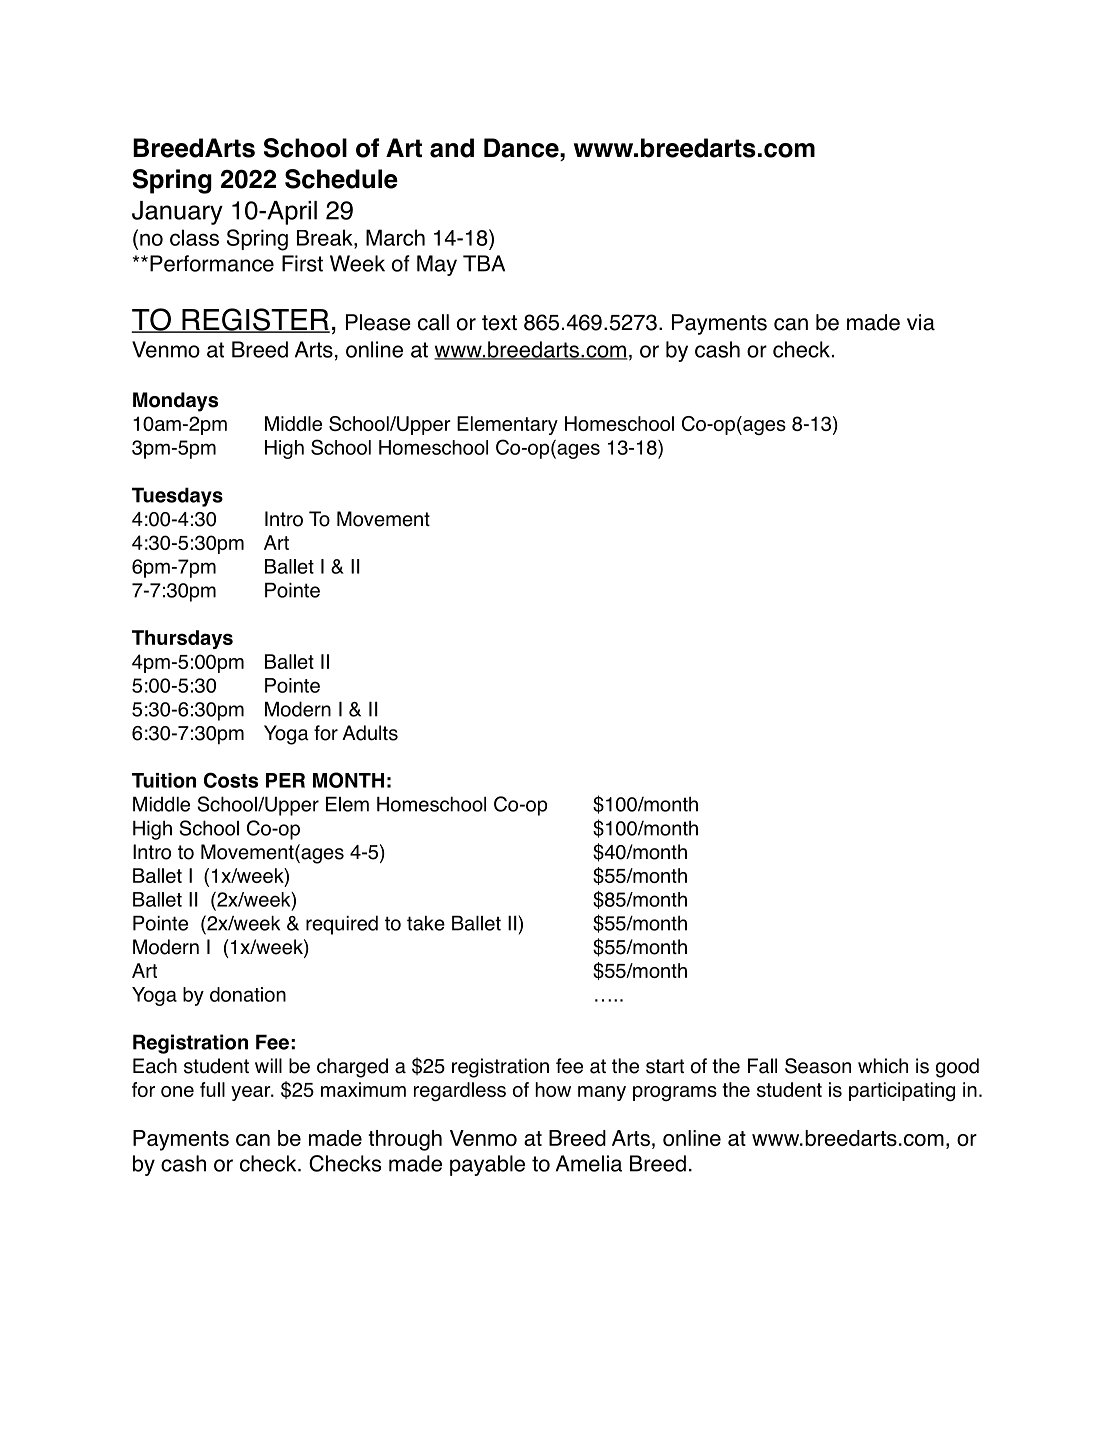  Describe the element at coordinates (252, 1093) in the screenshot. I see `year` at that location.
